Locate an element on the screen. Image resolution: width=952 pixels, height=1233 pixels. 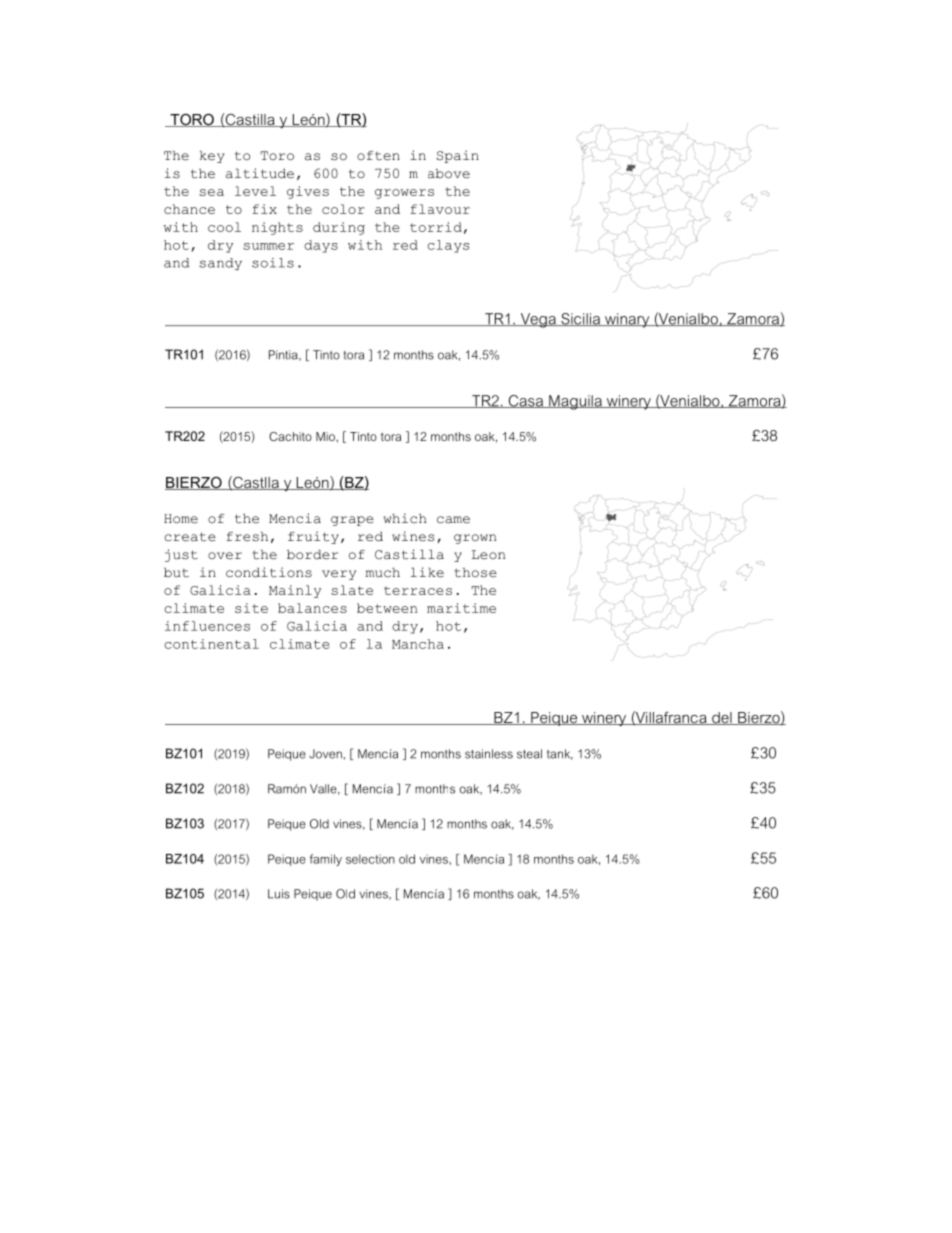
grown is located at coordinates (475, 539).
